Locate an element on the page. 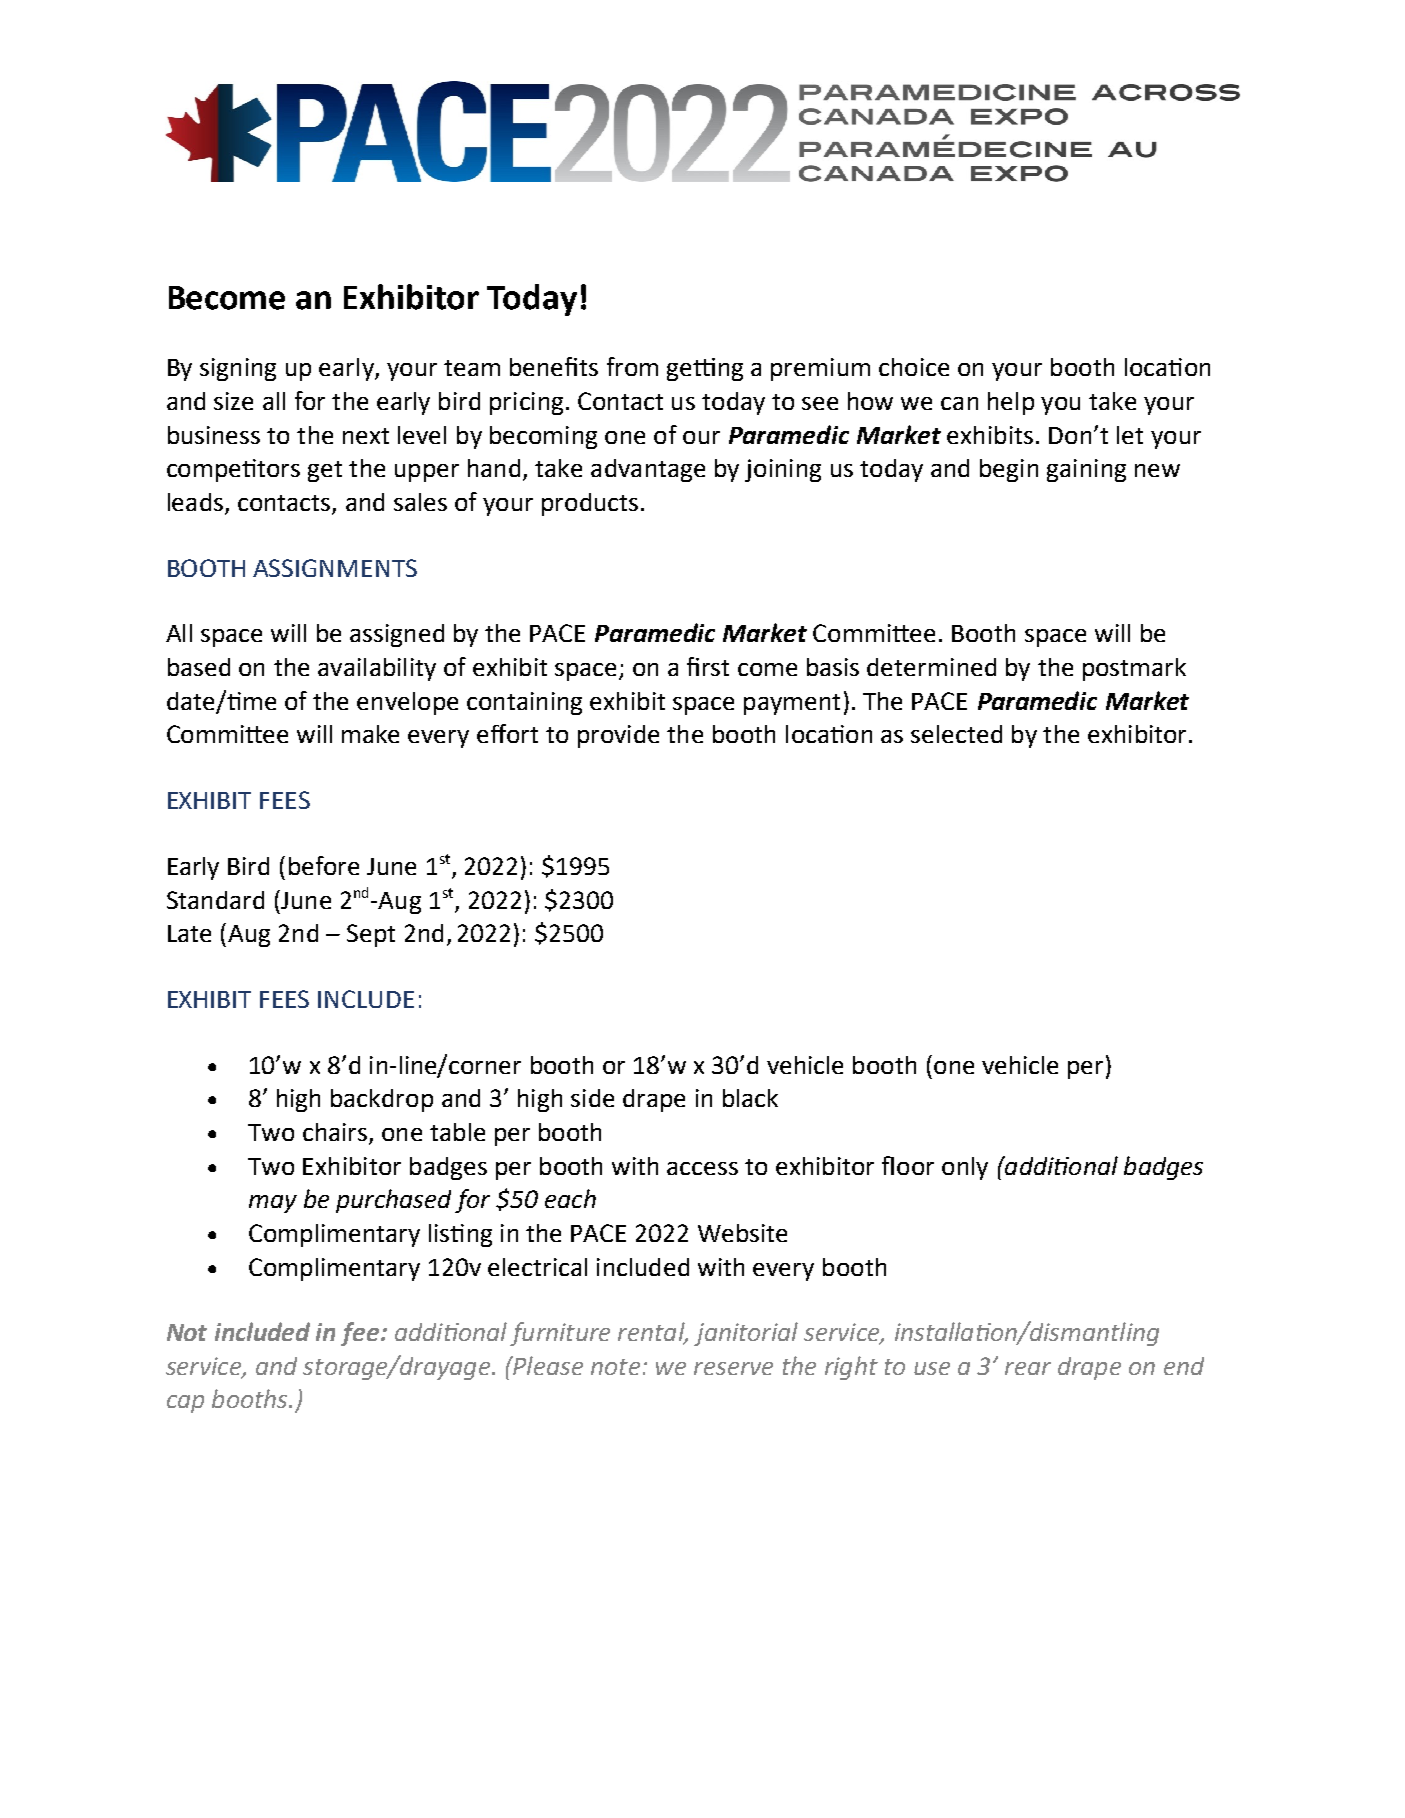  reserve is located at coordinates (733, 1368).
